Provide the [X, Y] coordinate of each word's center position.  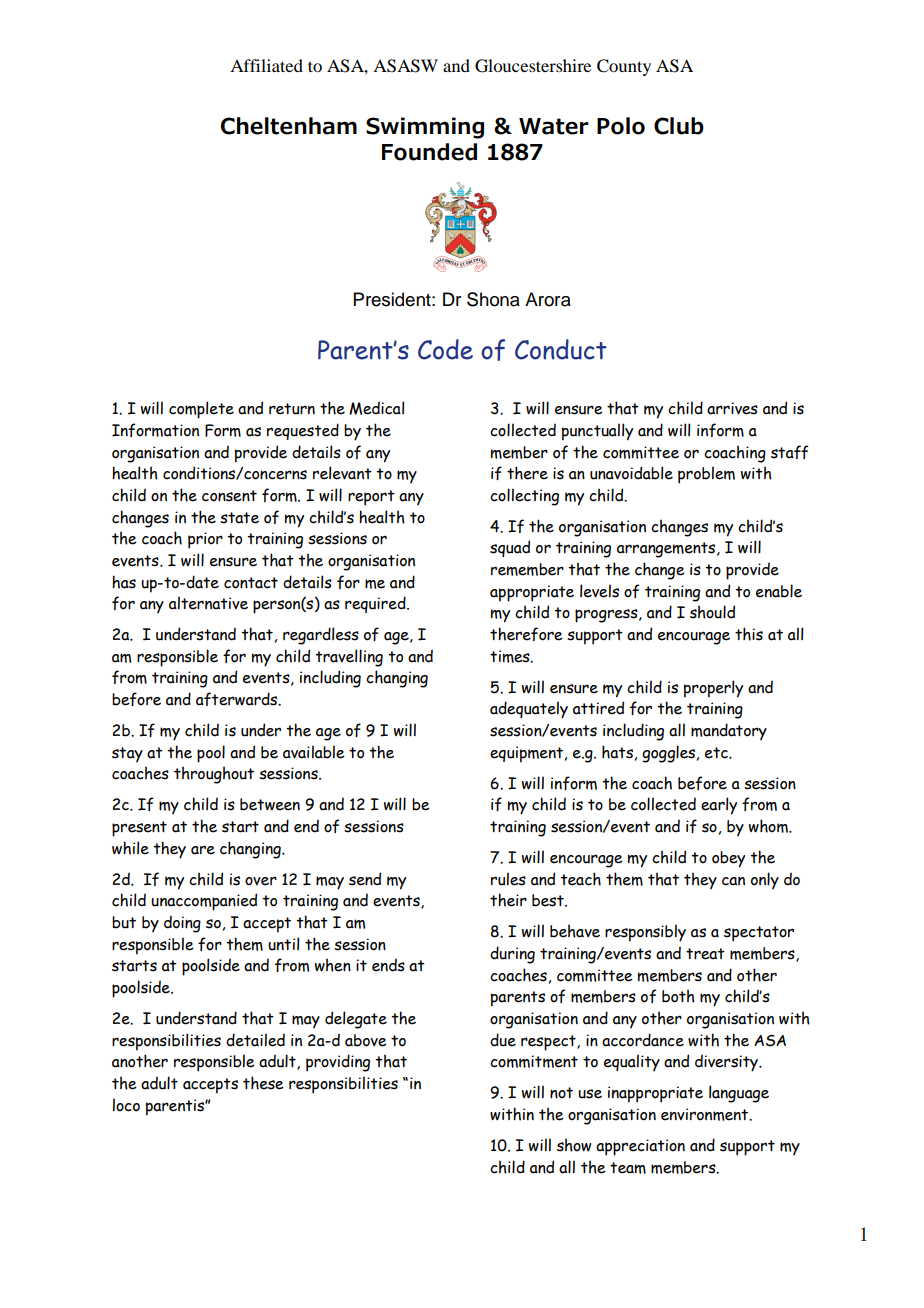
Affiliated [266, 65]
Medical [376, 408]
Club [679, 126]
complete [201, 410]
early [719, 806]
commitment [534, 1061]
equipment [526, 754]
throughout [214, 775]
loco [126, 1105]
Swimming [425, 128]
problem [706, 475]
